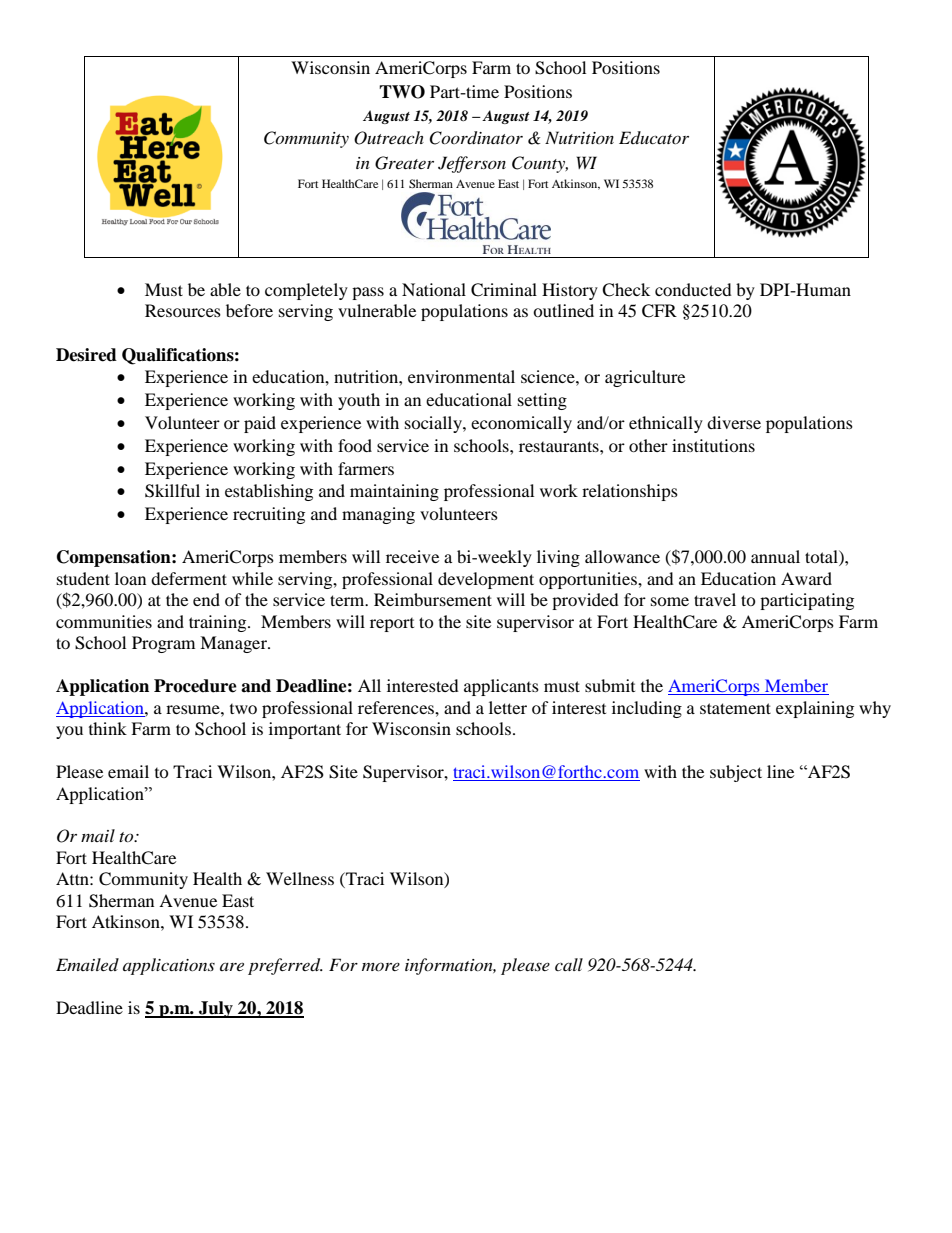 The width and height of the image is (952, 1233). Describe the element at coordinates (300, 878) in the image. I see `Wellness` at that location.
